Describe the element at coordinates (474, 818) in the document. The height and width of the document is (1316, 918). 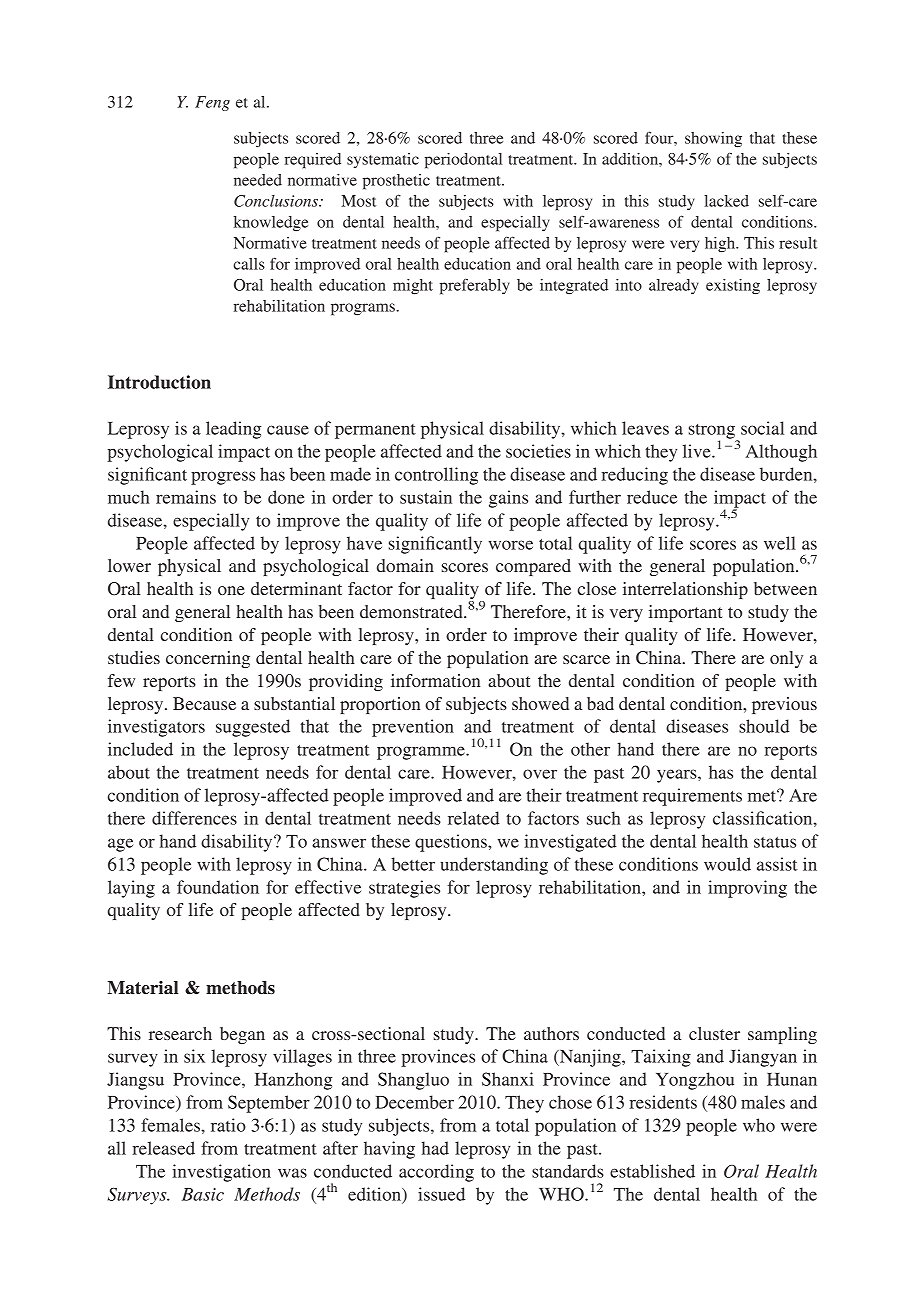
I see `related` at that location.
